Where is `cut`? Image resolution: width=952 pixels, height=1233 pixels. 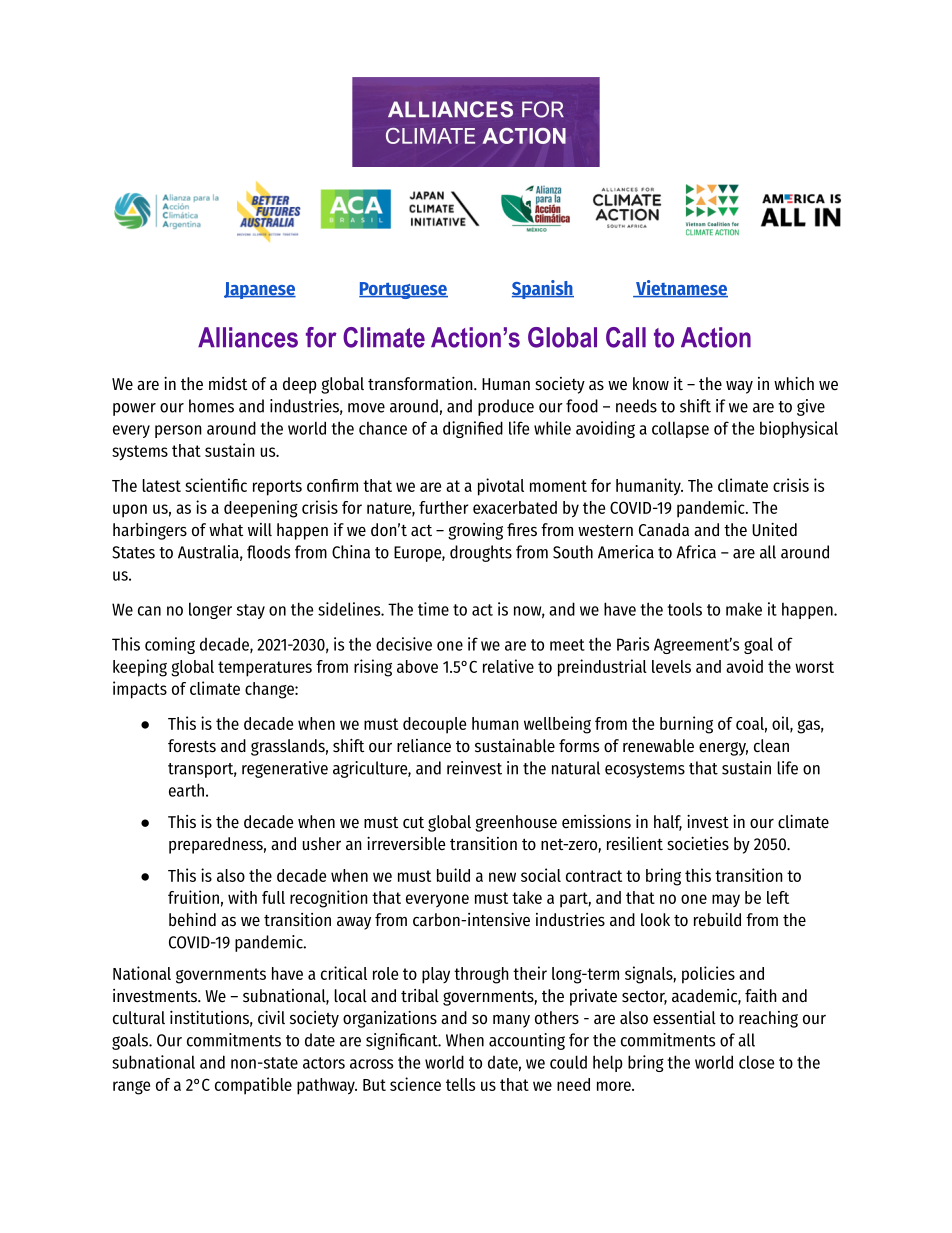 cut is located at coordinates (413, 822).
